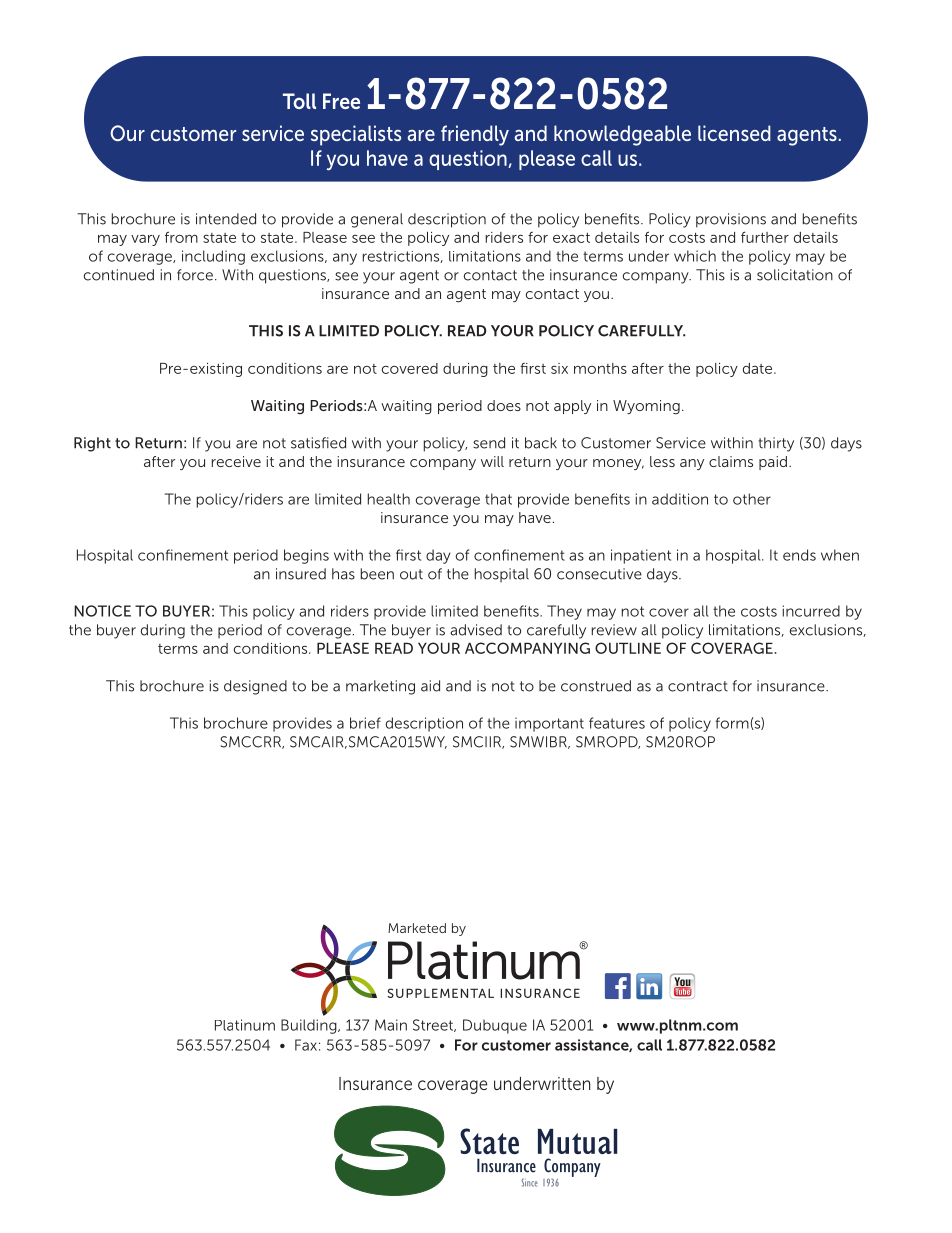  What do you see at coordinates (495, 1026) in the screenshot?
I see `Dubuque` at bounding box center [495, 1026].
